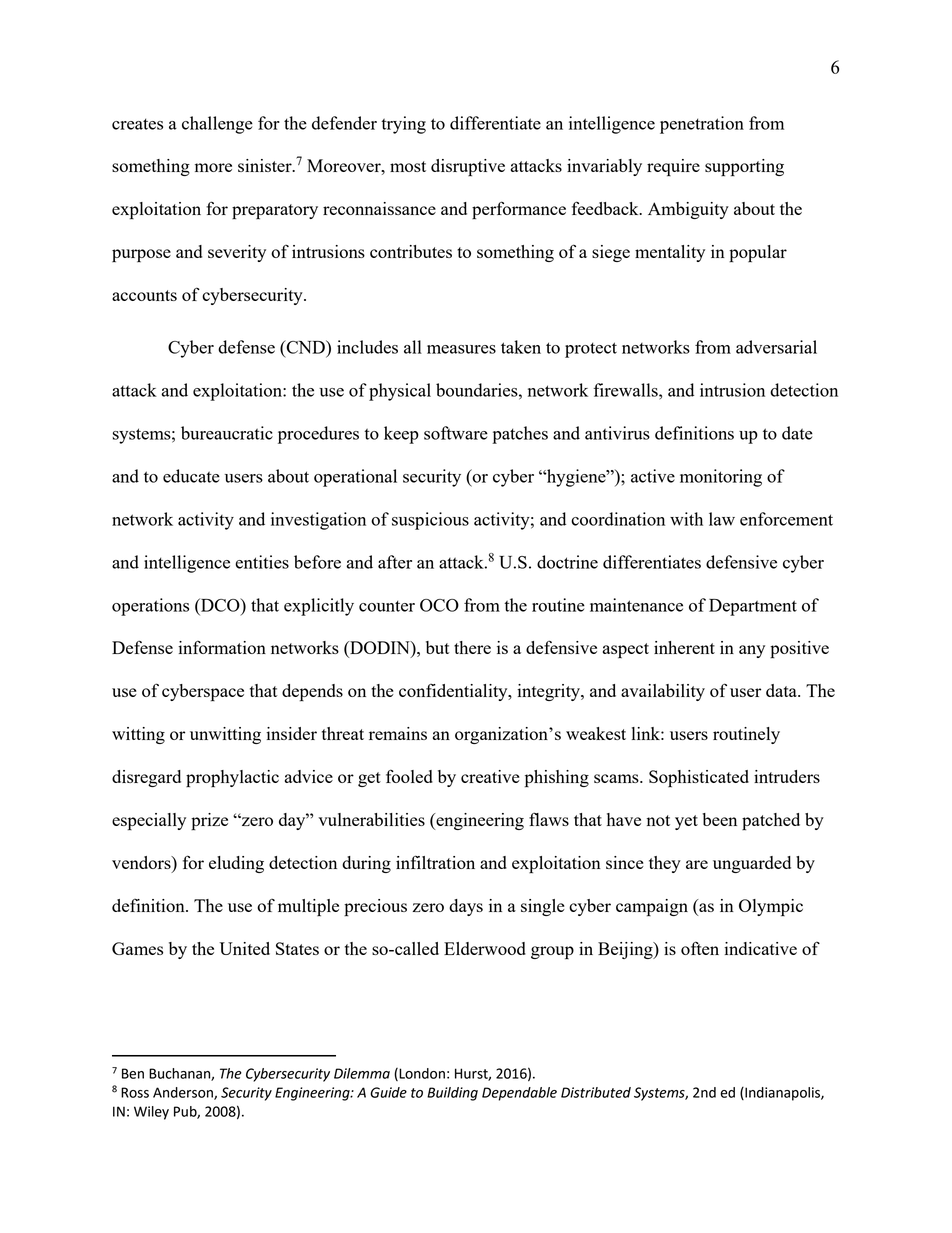 The image size is (952, 1233). I want to click on days, so click(466, 907).
